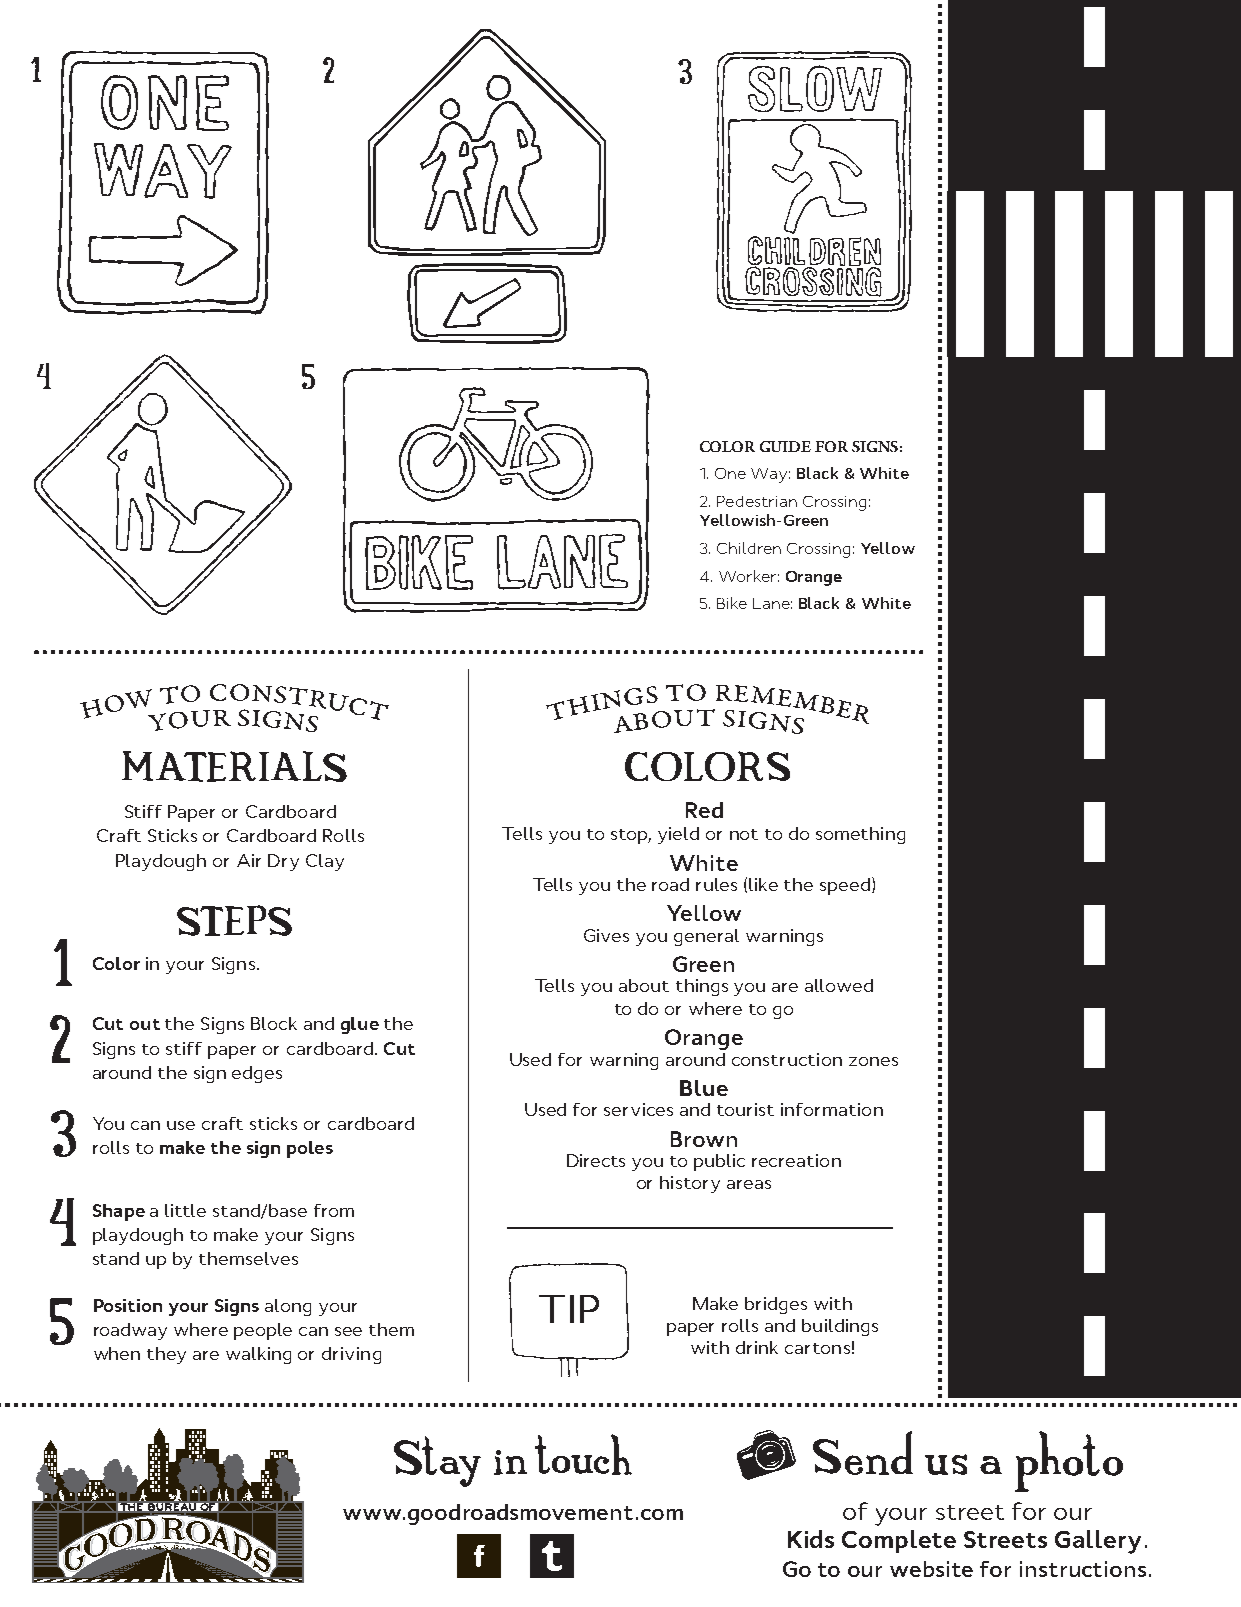 This page has width=1241, height=1607. Describe the element at coordinates (796, 1160) in the page. I see `recreation` at that location.
